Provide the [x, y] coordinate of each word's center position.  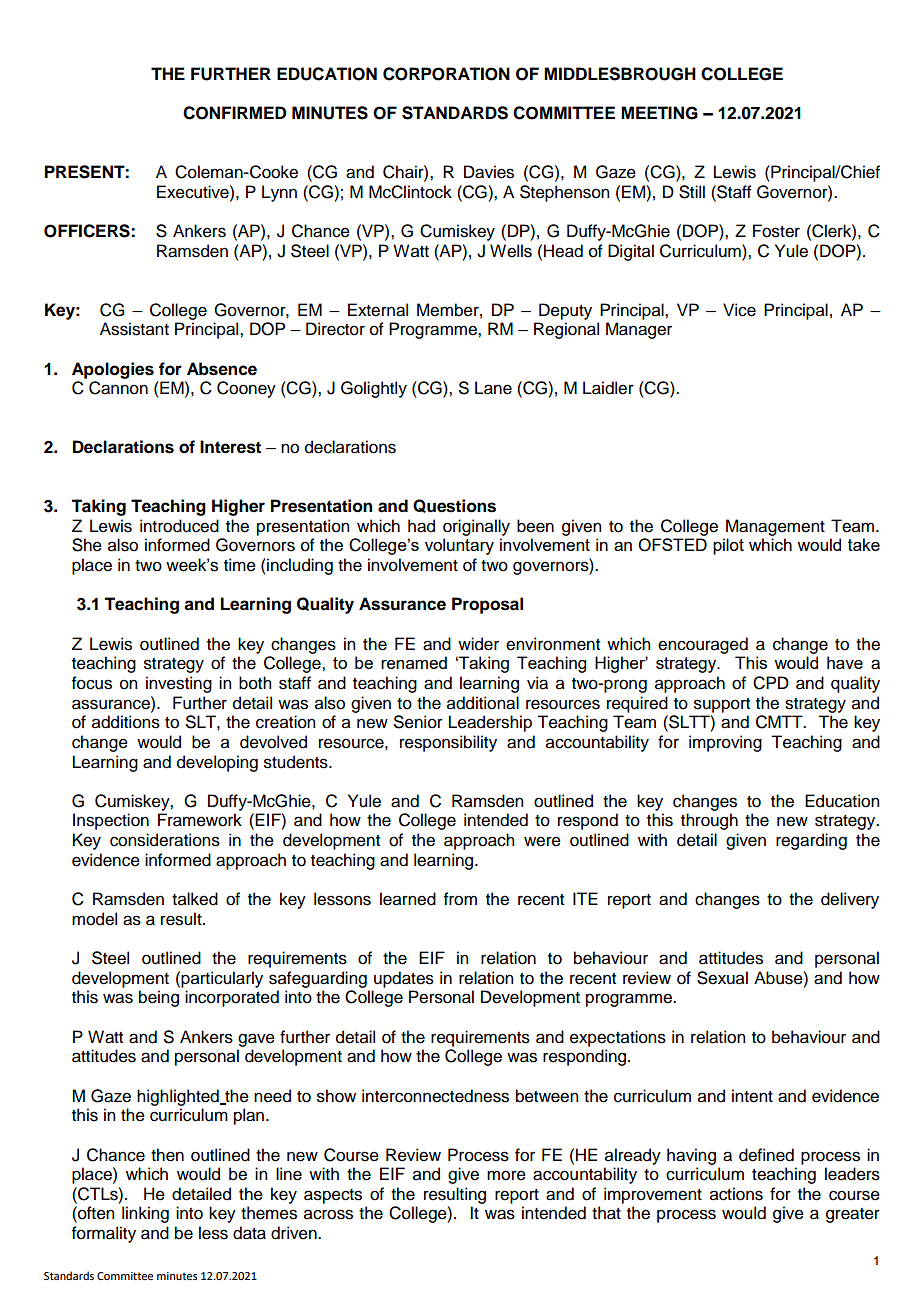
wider [478, 644]
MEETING [659, 113]
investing [179, 684]
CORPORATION [446, 74]
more [506, 1175]
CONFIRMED [234, 113]
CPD [771, 683]
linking [145, 1214]
